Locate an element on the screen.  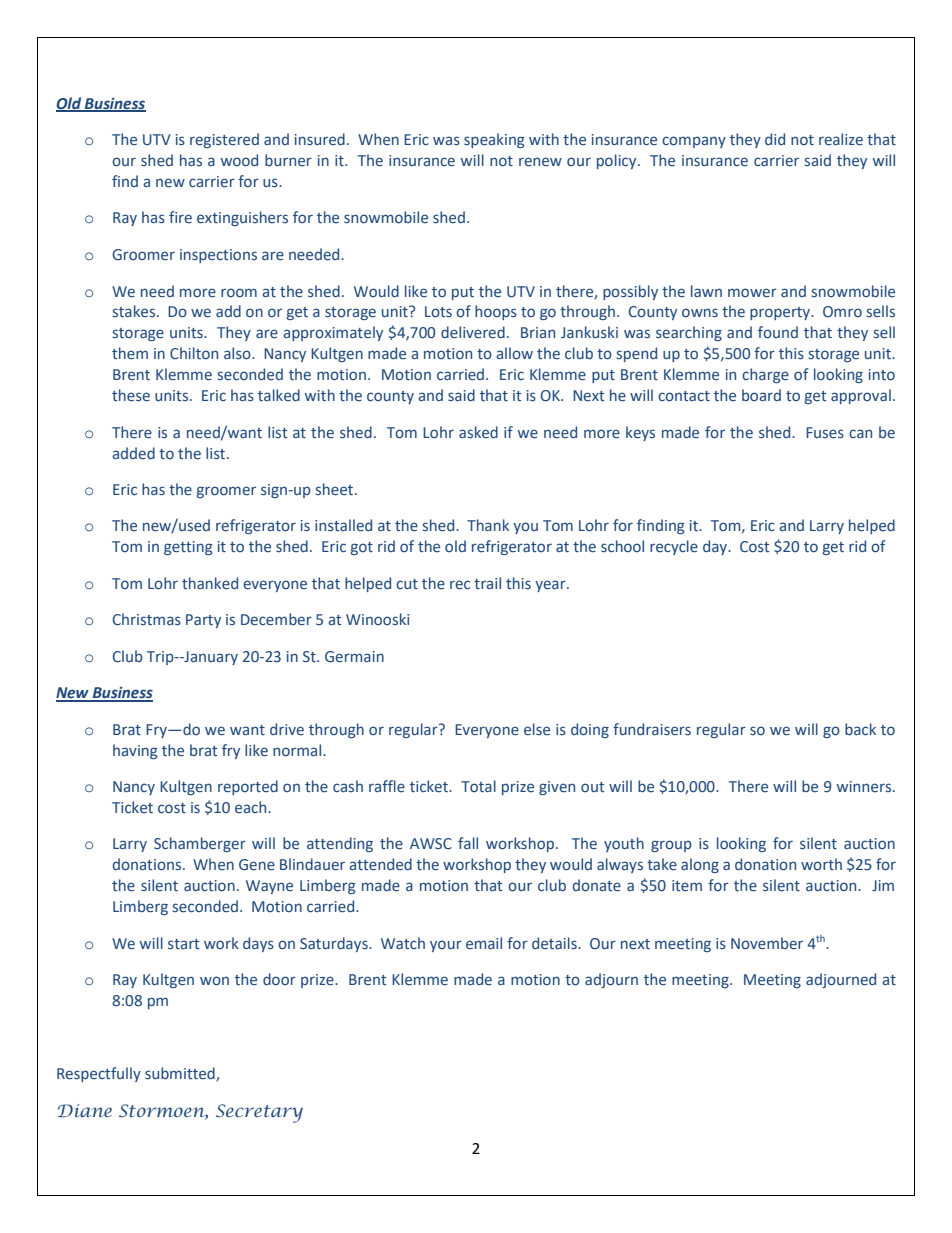
did is located at coordinates (775, 139).
